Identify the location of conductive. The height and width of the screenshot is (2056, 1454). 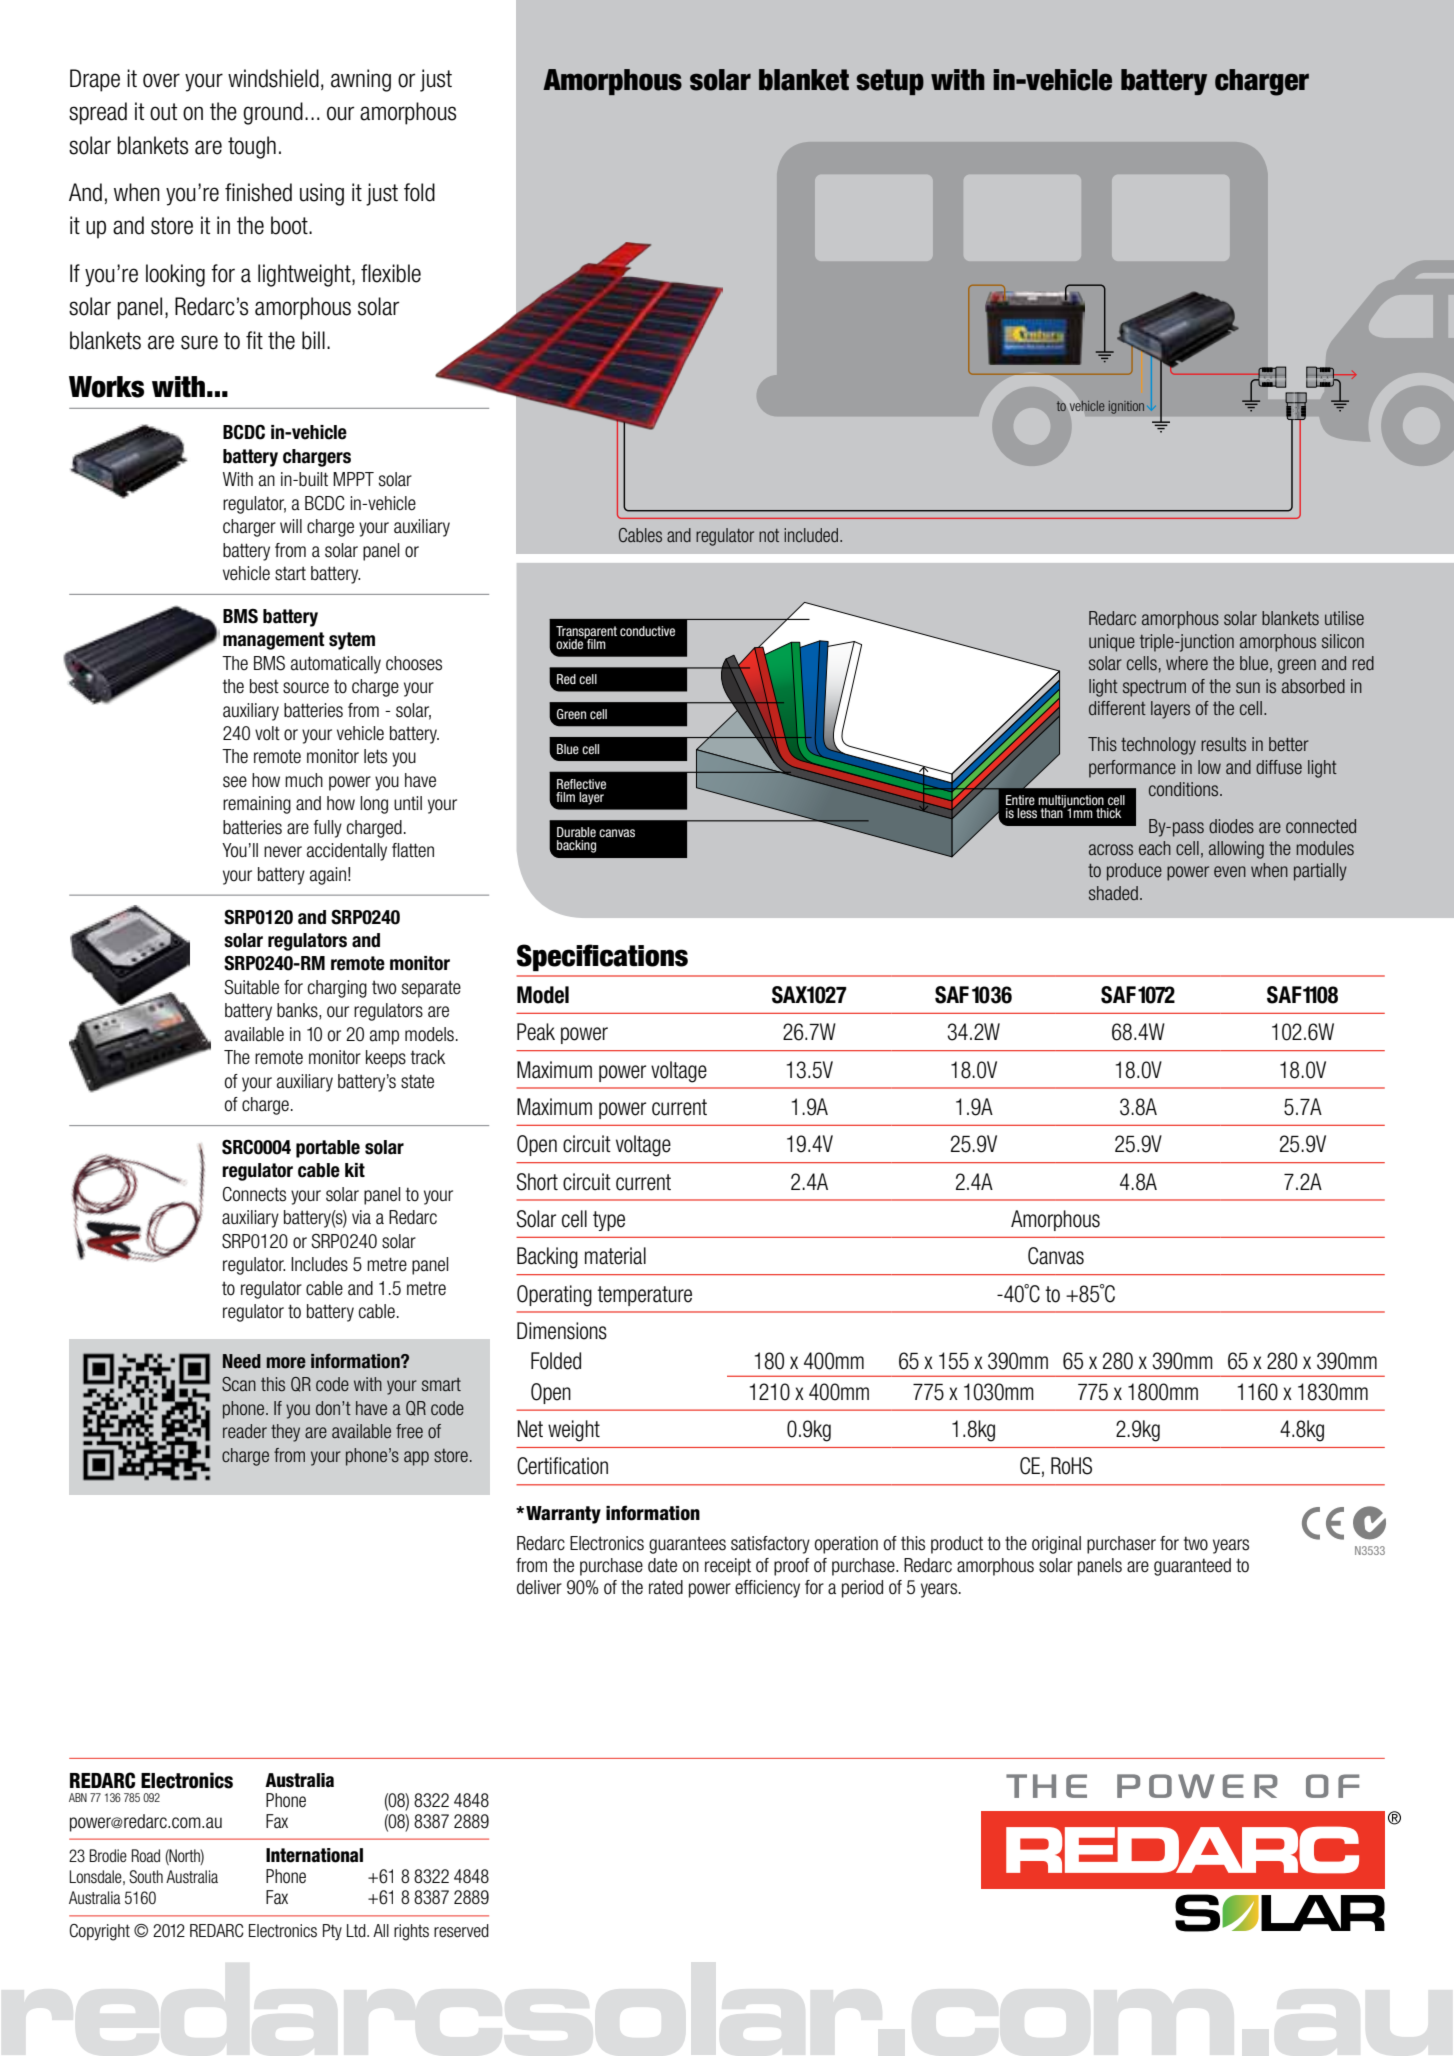
(647, 631).
